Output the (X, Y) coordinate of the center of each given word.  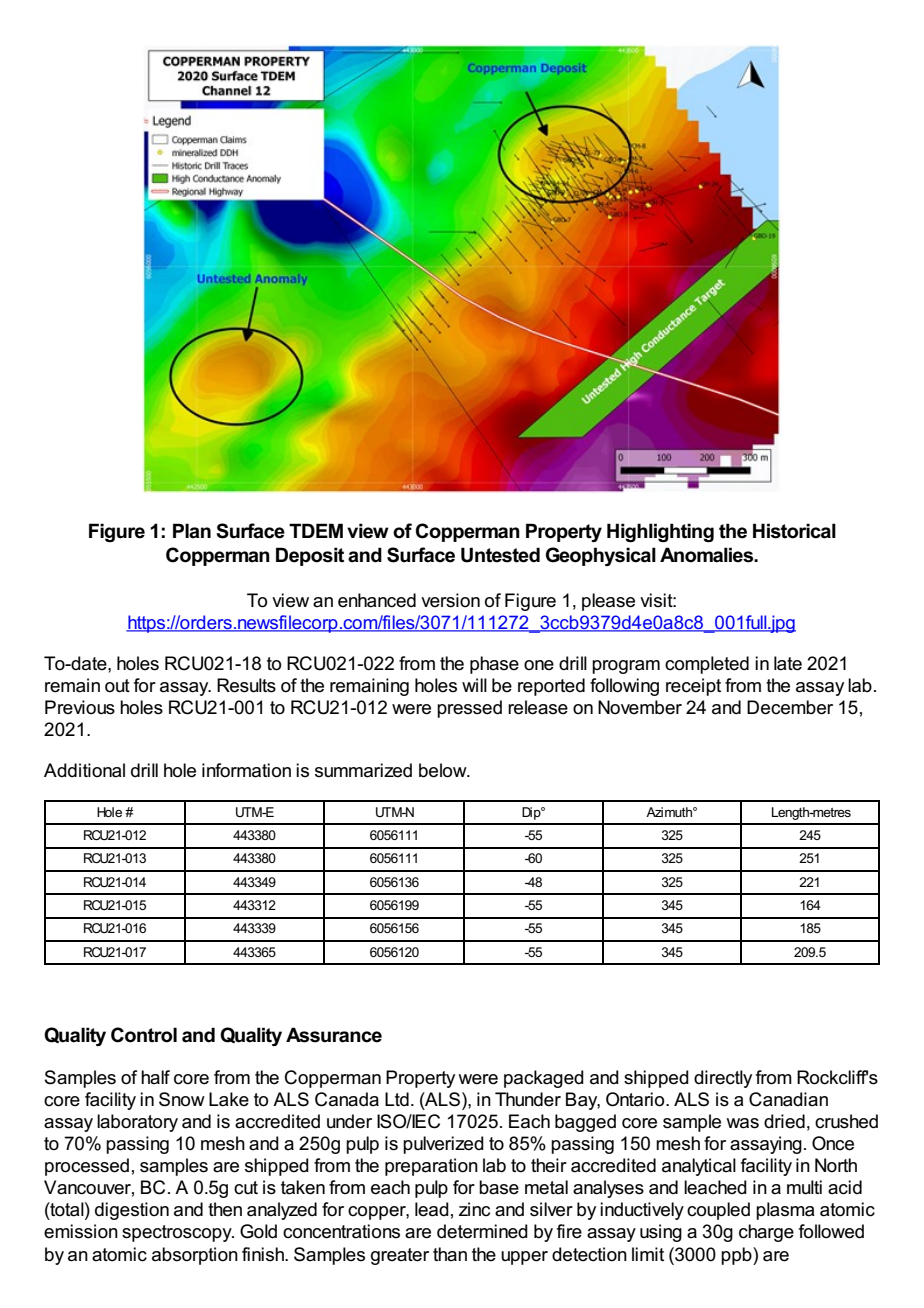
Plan (192, 531)
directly (723, 1079)
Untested (500, 555)
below (444, 770)
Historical (794, 531)
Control (144, 1035)
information (246, 770)
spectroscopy (178, 1233)
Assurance (334, 1035)
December (790, 707)
